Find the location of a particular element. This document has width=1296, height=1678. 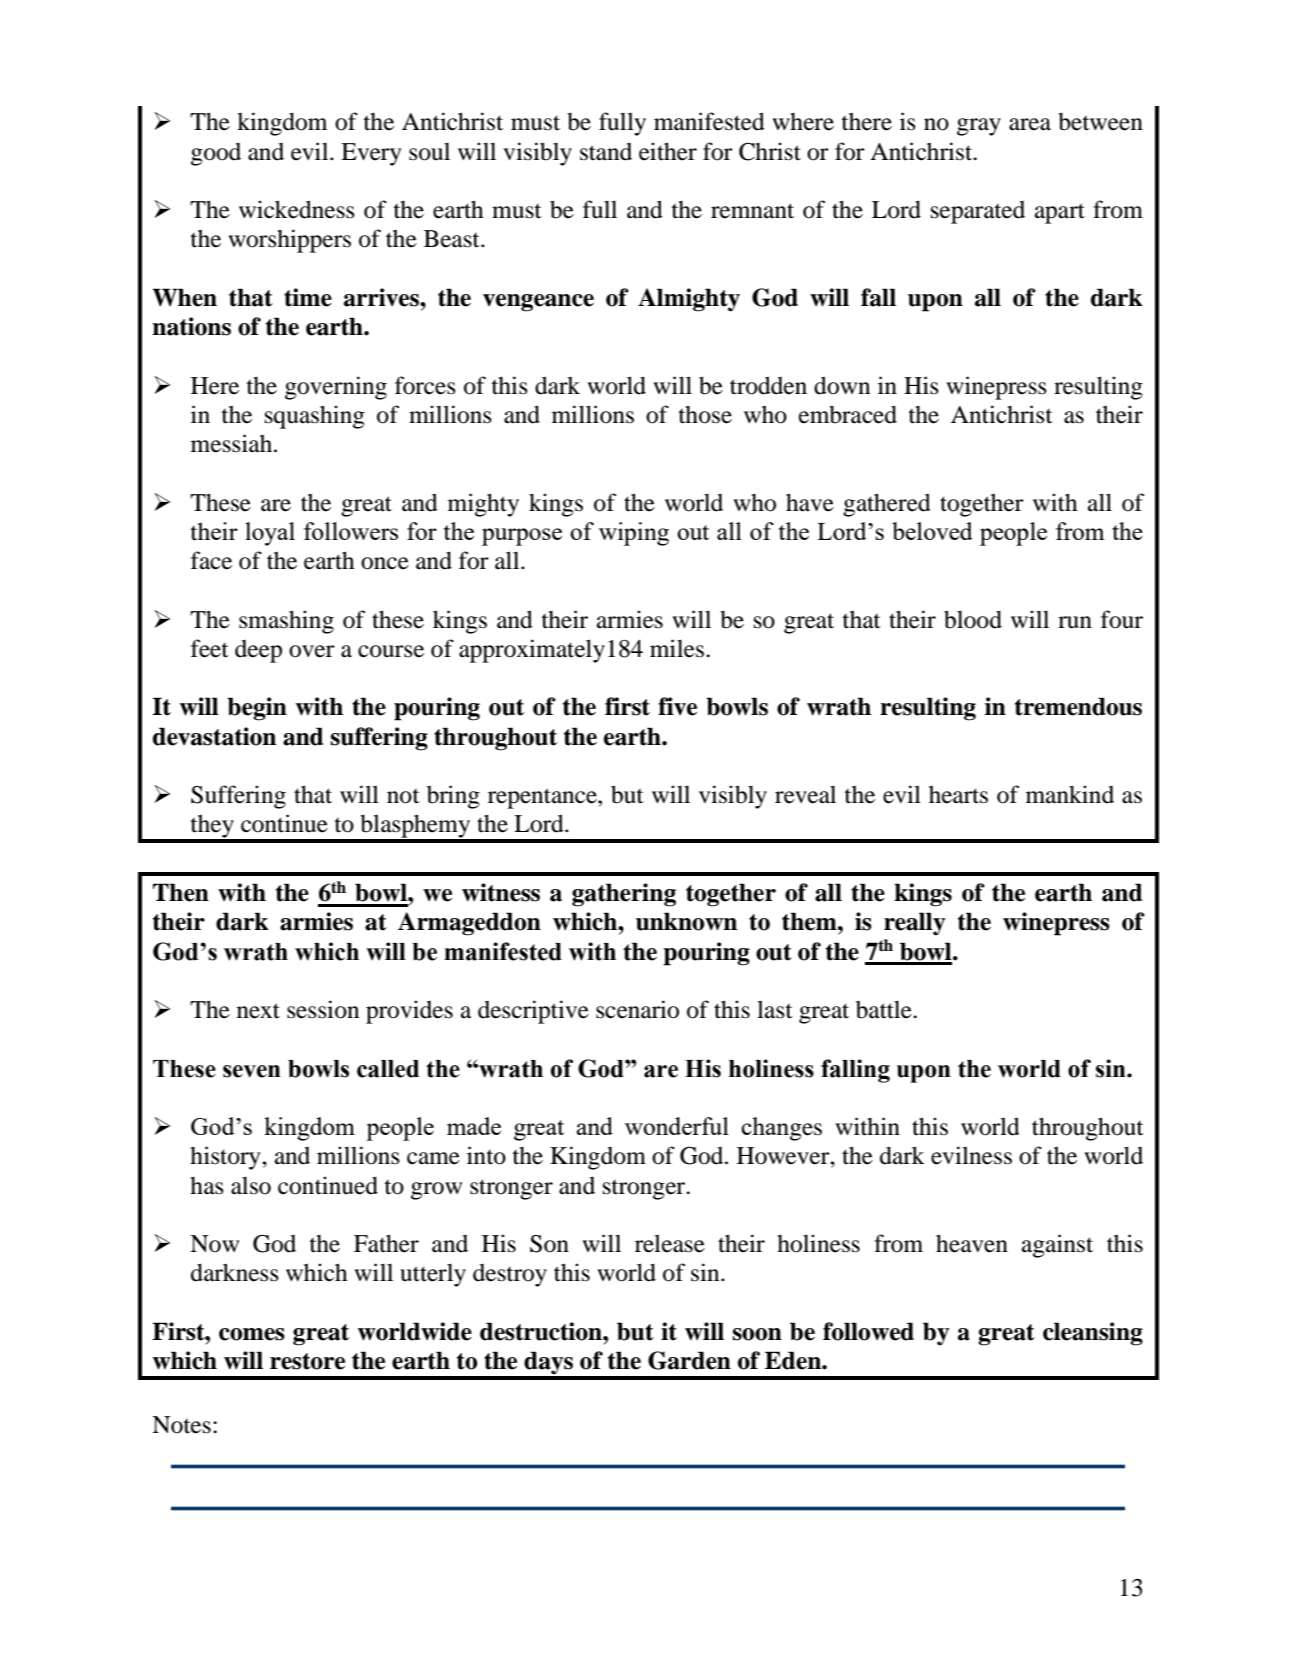

area is located at coordinates (1030, 124).
